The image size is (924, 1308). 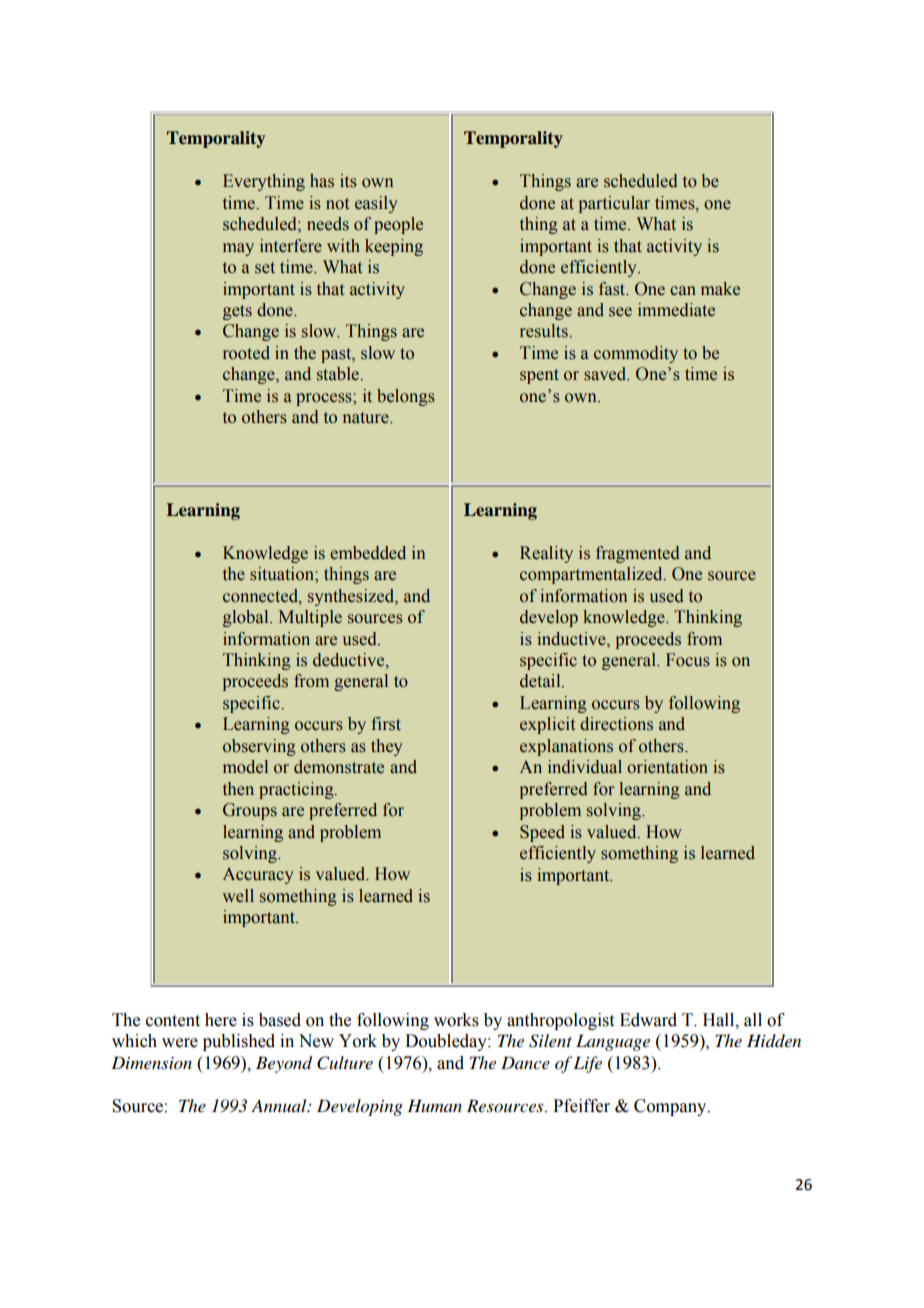 What do you see at coordinates (368, 553) in the page?
I see `embedded` at bounding box center [368, 553].
